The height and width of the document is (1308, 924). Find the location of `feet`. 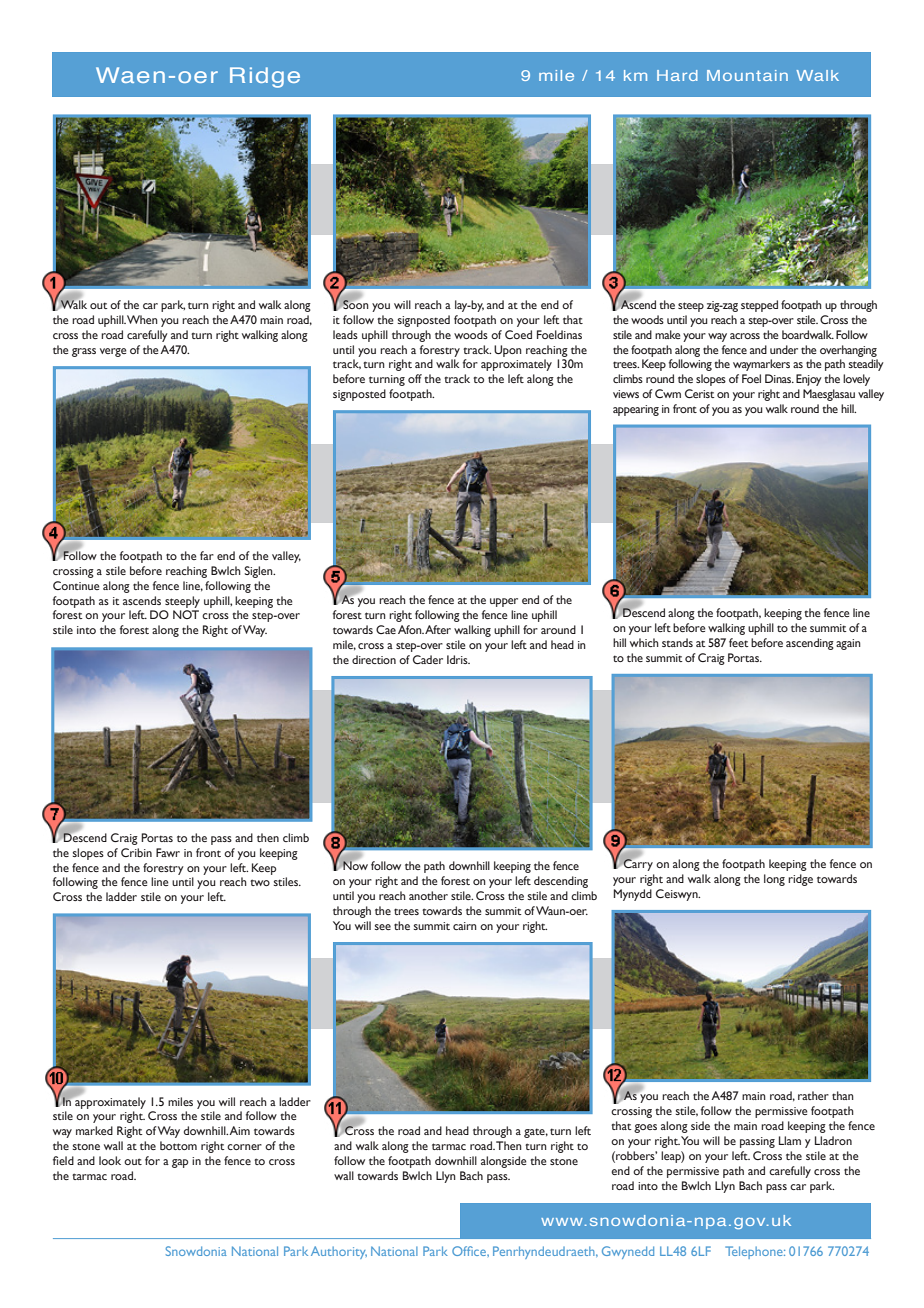

feet is located at coordinates (739, 642).
